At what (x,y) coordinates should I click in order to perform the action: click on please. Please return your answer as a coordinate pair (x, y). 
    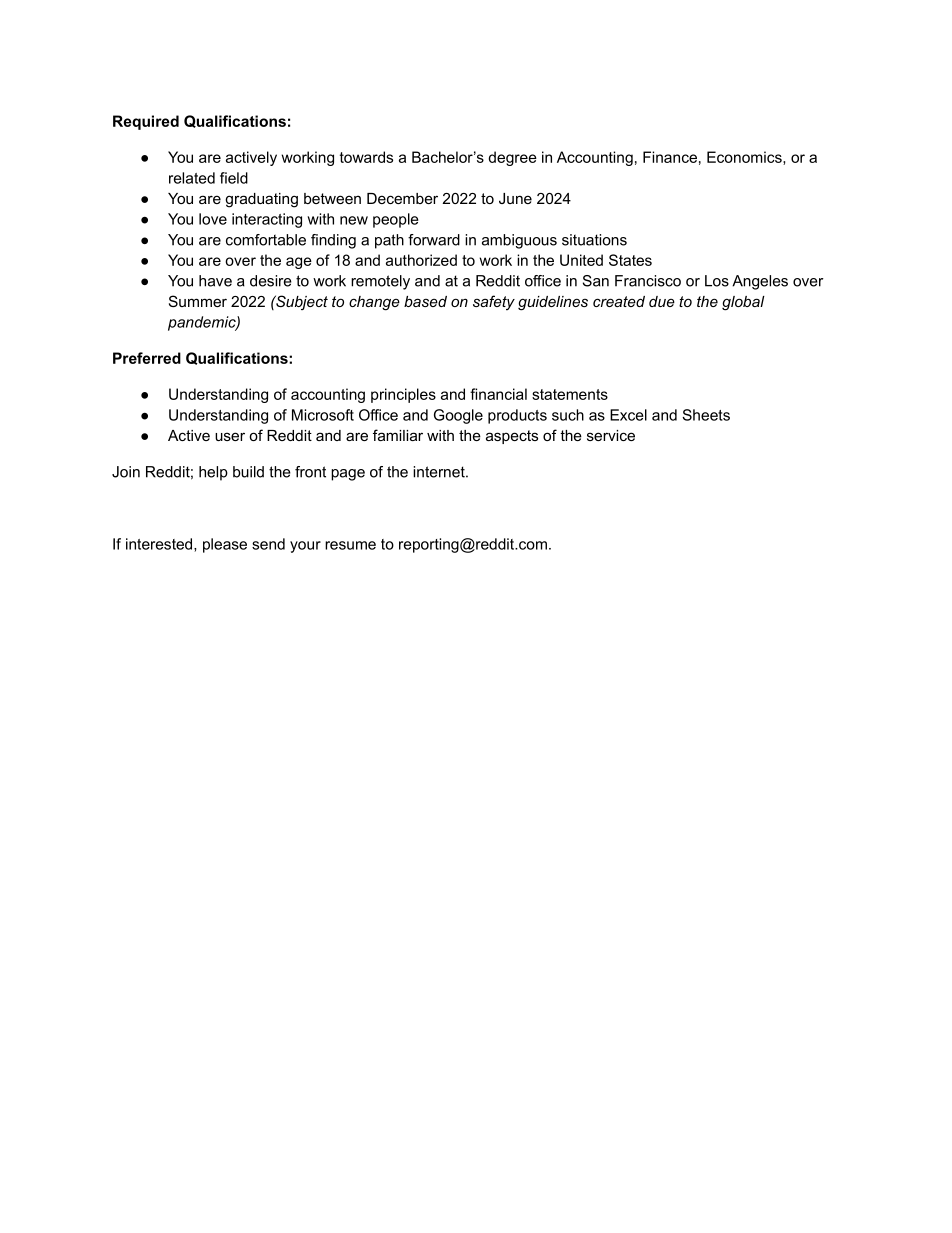
    Looking at the image, I should click on (225, 545).
